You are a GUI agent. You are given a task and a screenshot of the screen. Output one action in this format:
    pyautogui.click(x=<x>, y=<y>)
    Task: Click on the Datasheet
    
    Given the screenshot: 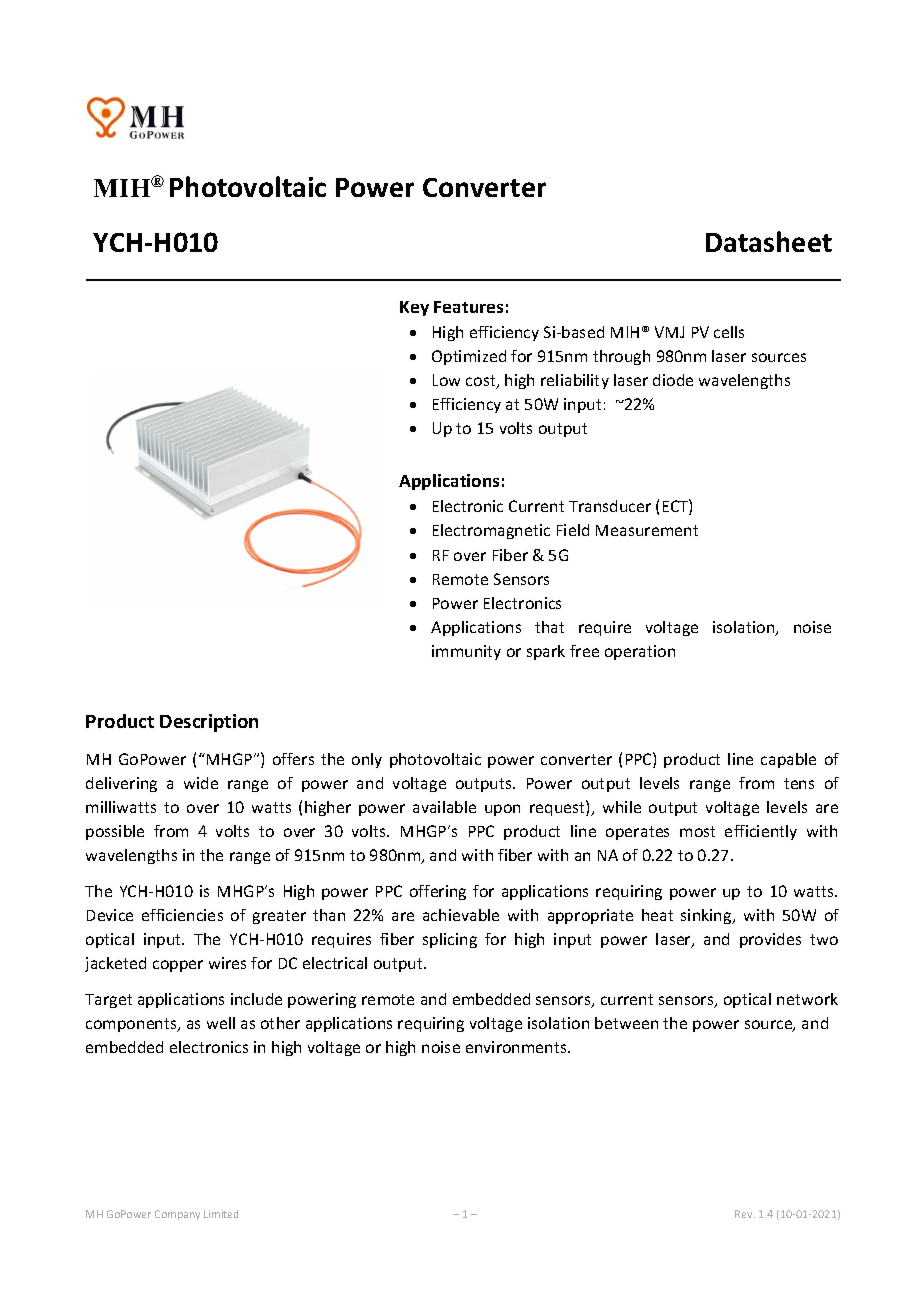 What is the action you would take?
    pyautogui.click(x=769, y=241)
